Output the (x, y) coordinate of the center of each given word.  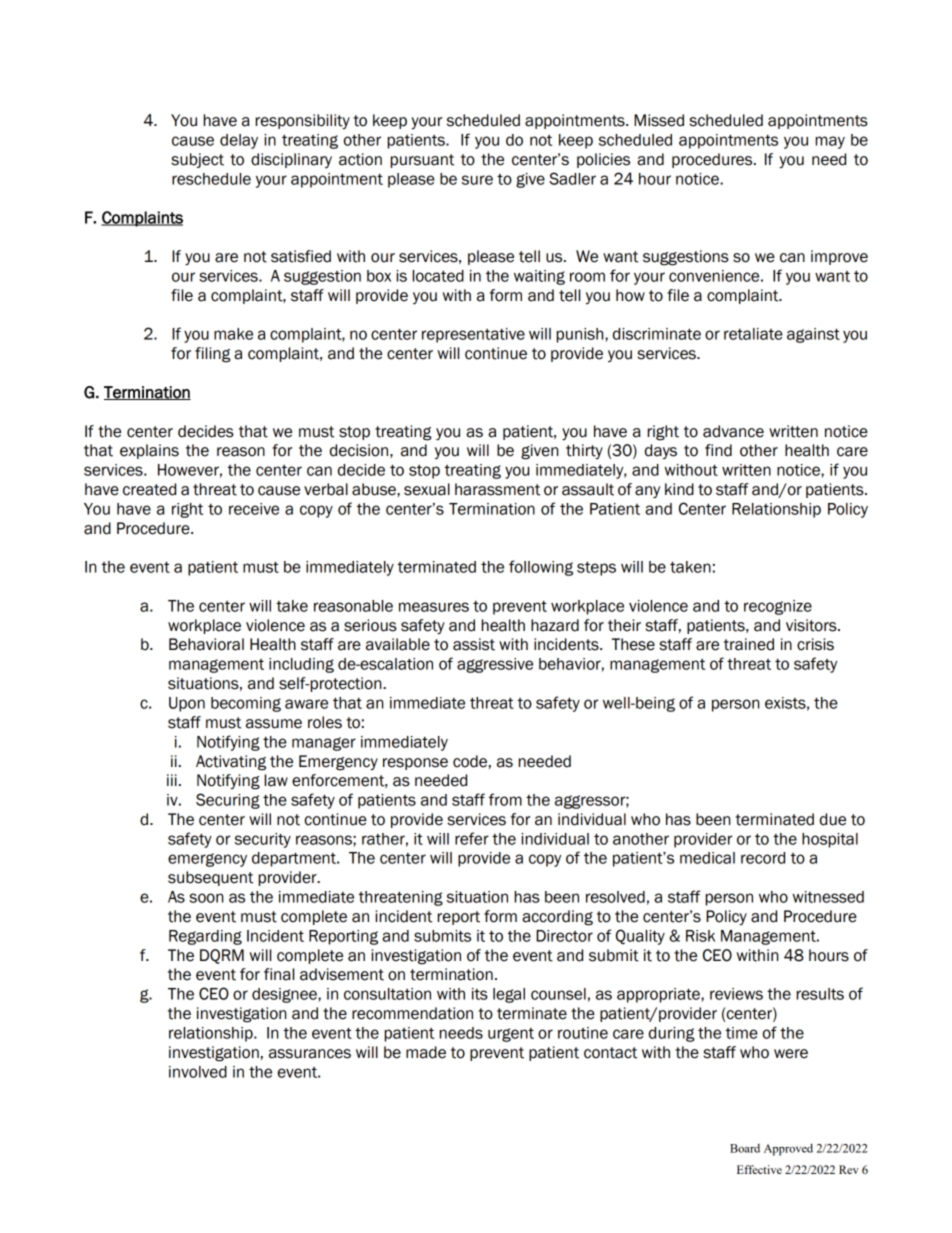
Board (745, 1148)
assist (474, 644)
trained (749, 644)
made (426, 1052)
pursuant (422, 161)
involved (198, 1072)
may (830, 142)
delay (239, 141)
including (301, 665)
